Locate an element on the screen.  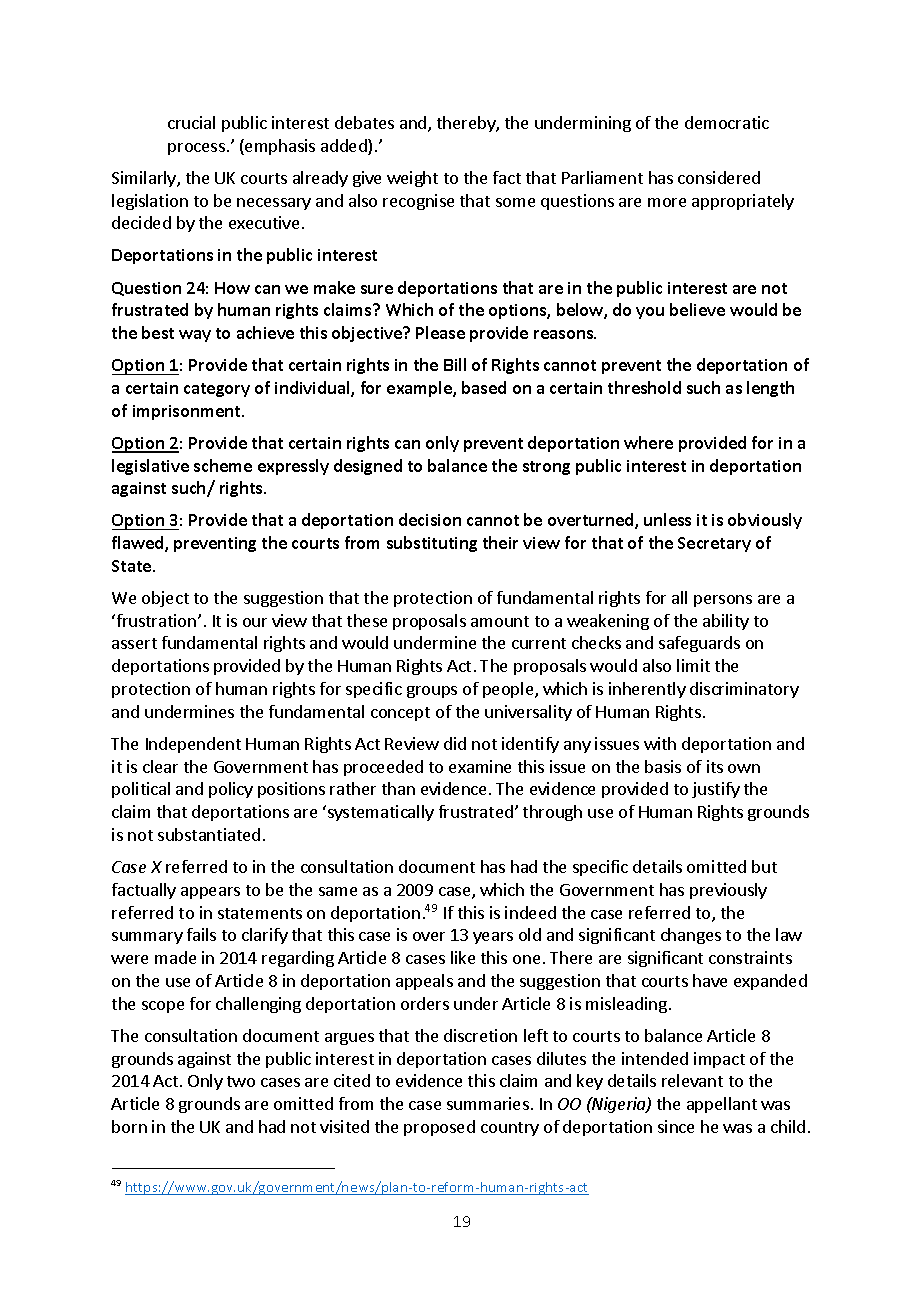
did is located at coordinates (455, 743).
